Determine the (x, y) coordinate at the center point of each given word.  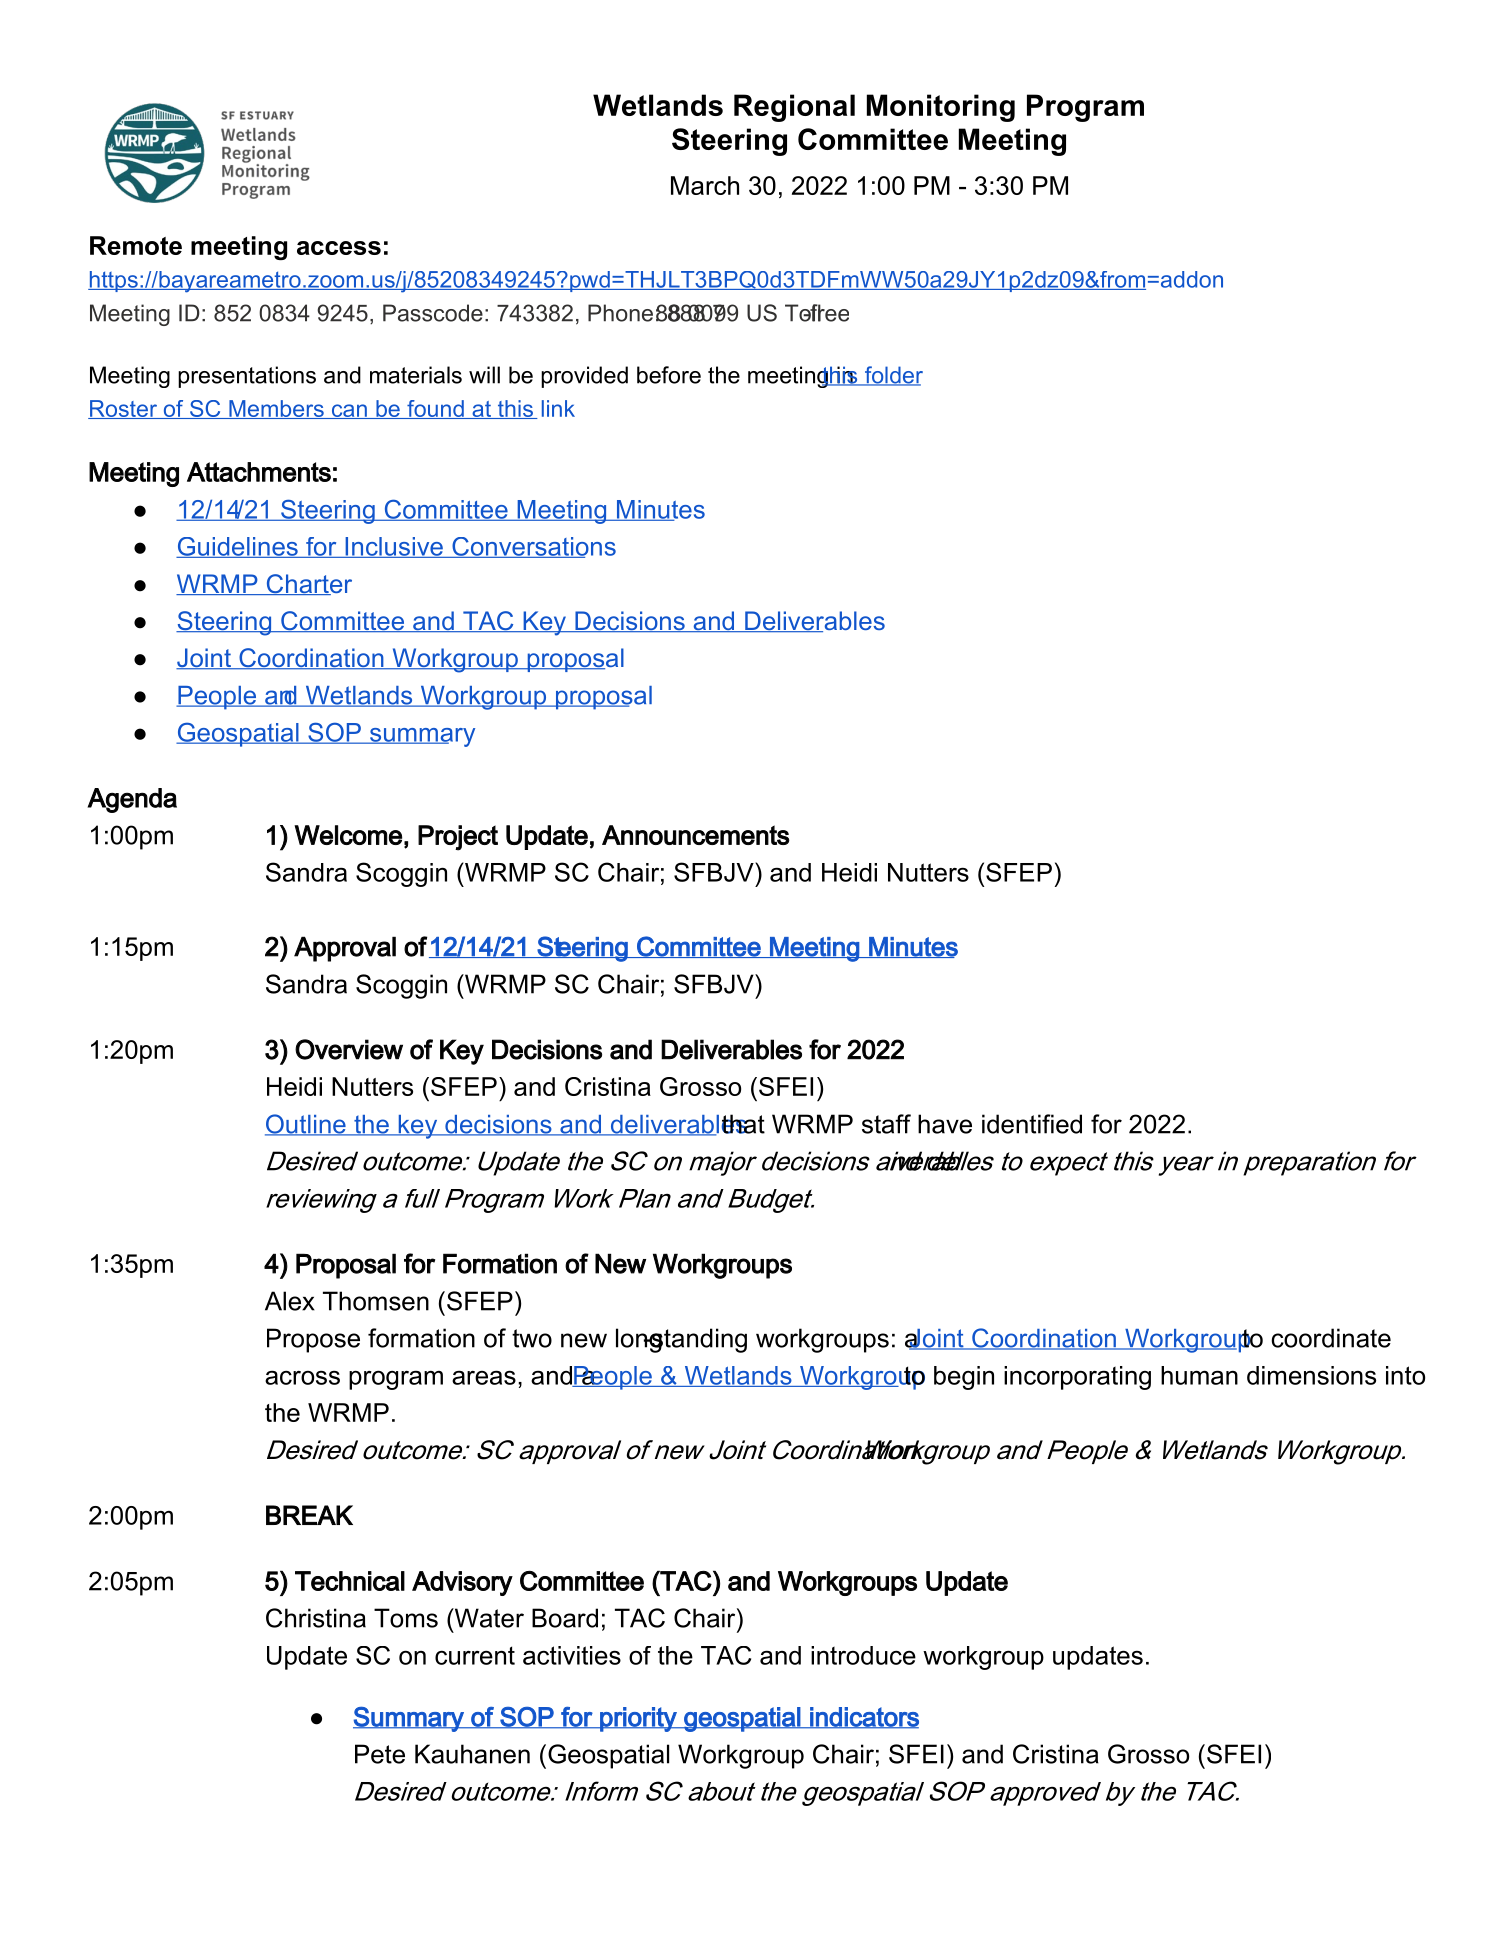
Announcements (696, 835)
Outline (306, 1125)
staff (886, 1124)
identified (1032, 1124)
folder (892, 376)
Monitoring (941, 108)
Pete (380, 1754)
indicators (863, 1718)
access (339, 248)
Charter (308, 584)
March (705, 185)
